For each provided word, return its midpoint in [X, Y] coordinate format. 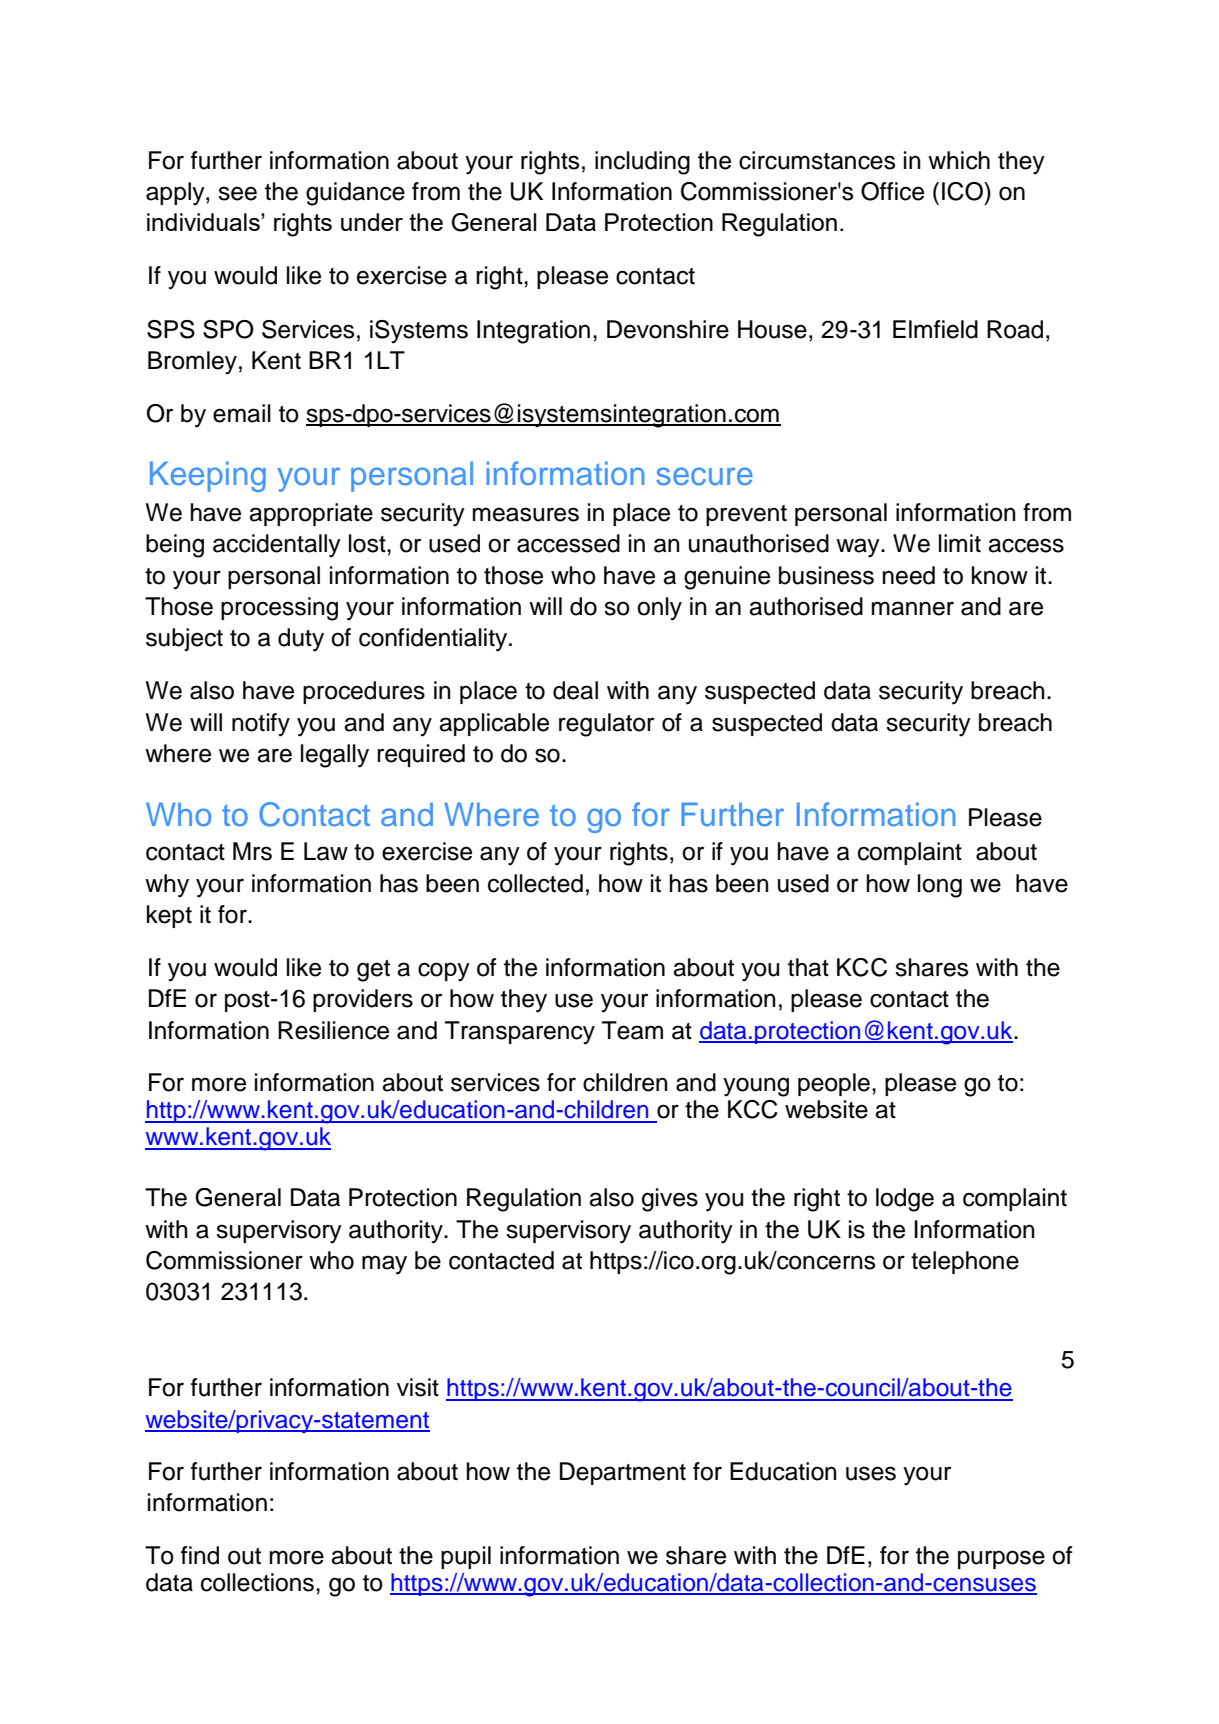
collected [535, 883]
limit [960, 543]
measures [525, 514]
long [940, 886]
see [237, 193]
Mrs [252, 851]
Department [623, 1473]
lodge [905, 1200]
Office [892, 191]
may [384, 1265]
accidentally [277, 546]
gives [670, 1200]
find [200, 1555]
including [642, 163]
